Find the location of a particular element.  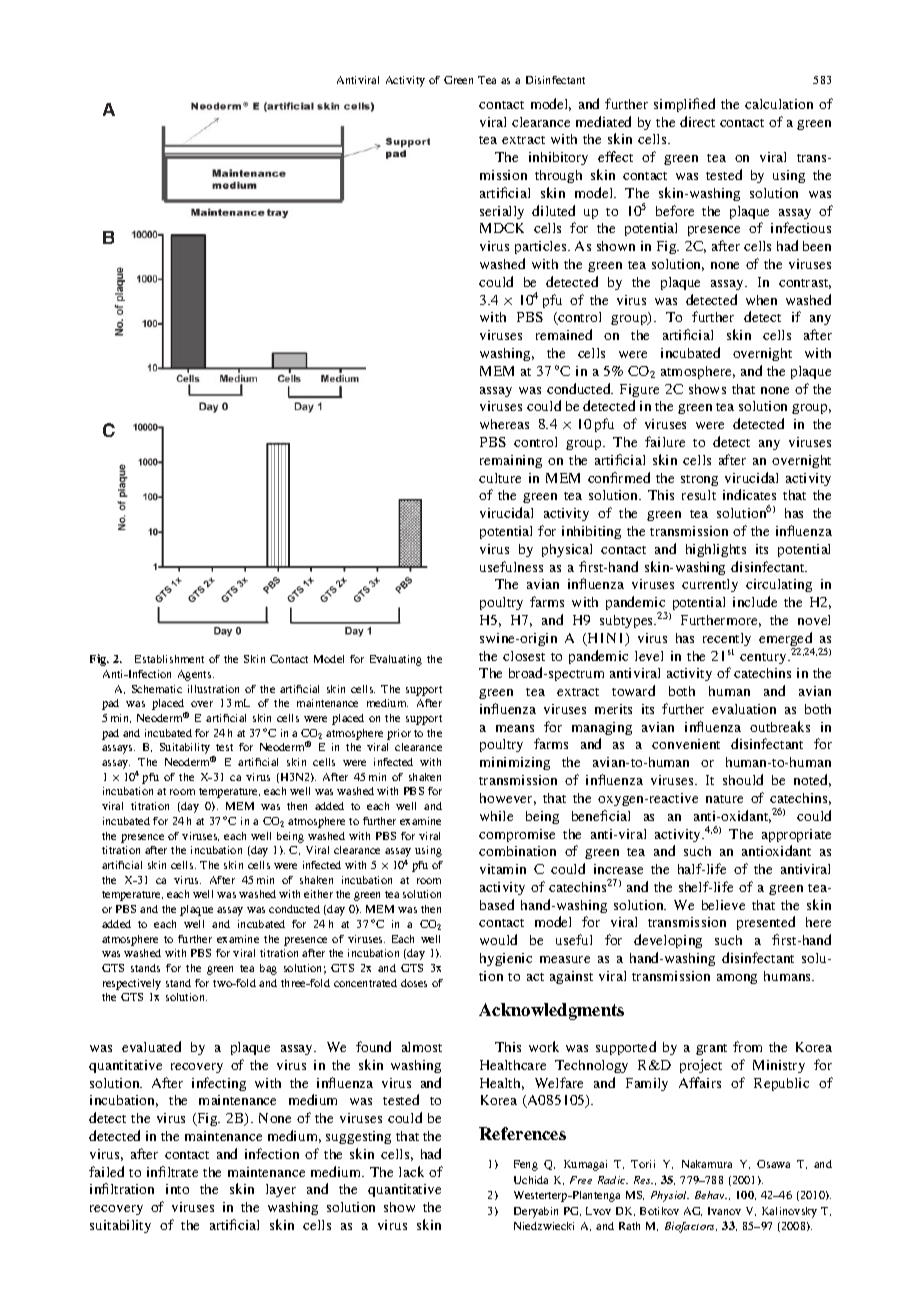

vitamin is located at coordinates (503, 869).
